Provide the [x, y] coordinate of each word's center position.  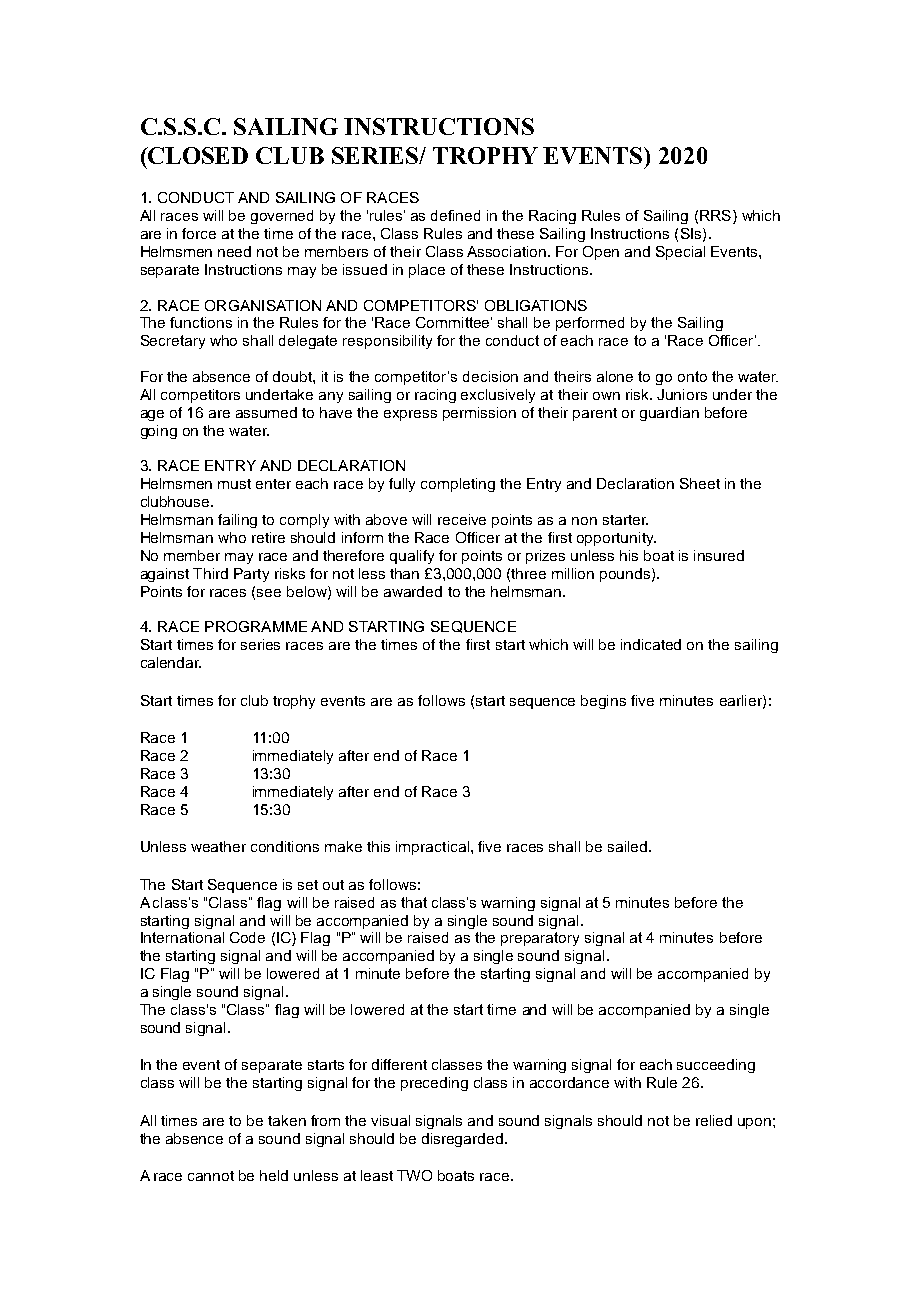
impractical [432, 848]
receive [462, 519]
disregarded [462, 1140]
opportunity [616, 539]
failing [237, 521]
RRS [715, 215]
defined [455, 215]
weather [218, 846]
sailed [627, 846]
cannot [211, 1176]
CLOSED [197, 155]
